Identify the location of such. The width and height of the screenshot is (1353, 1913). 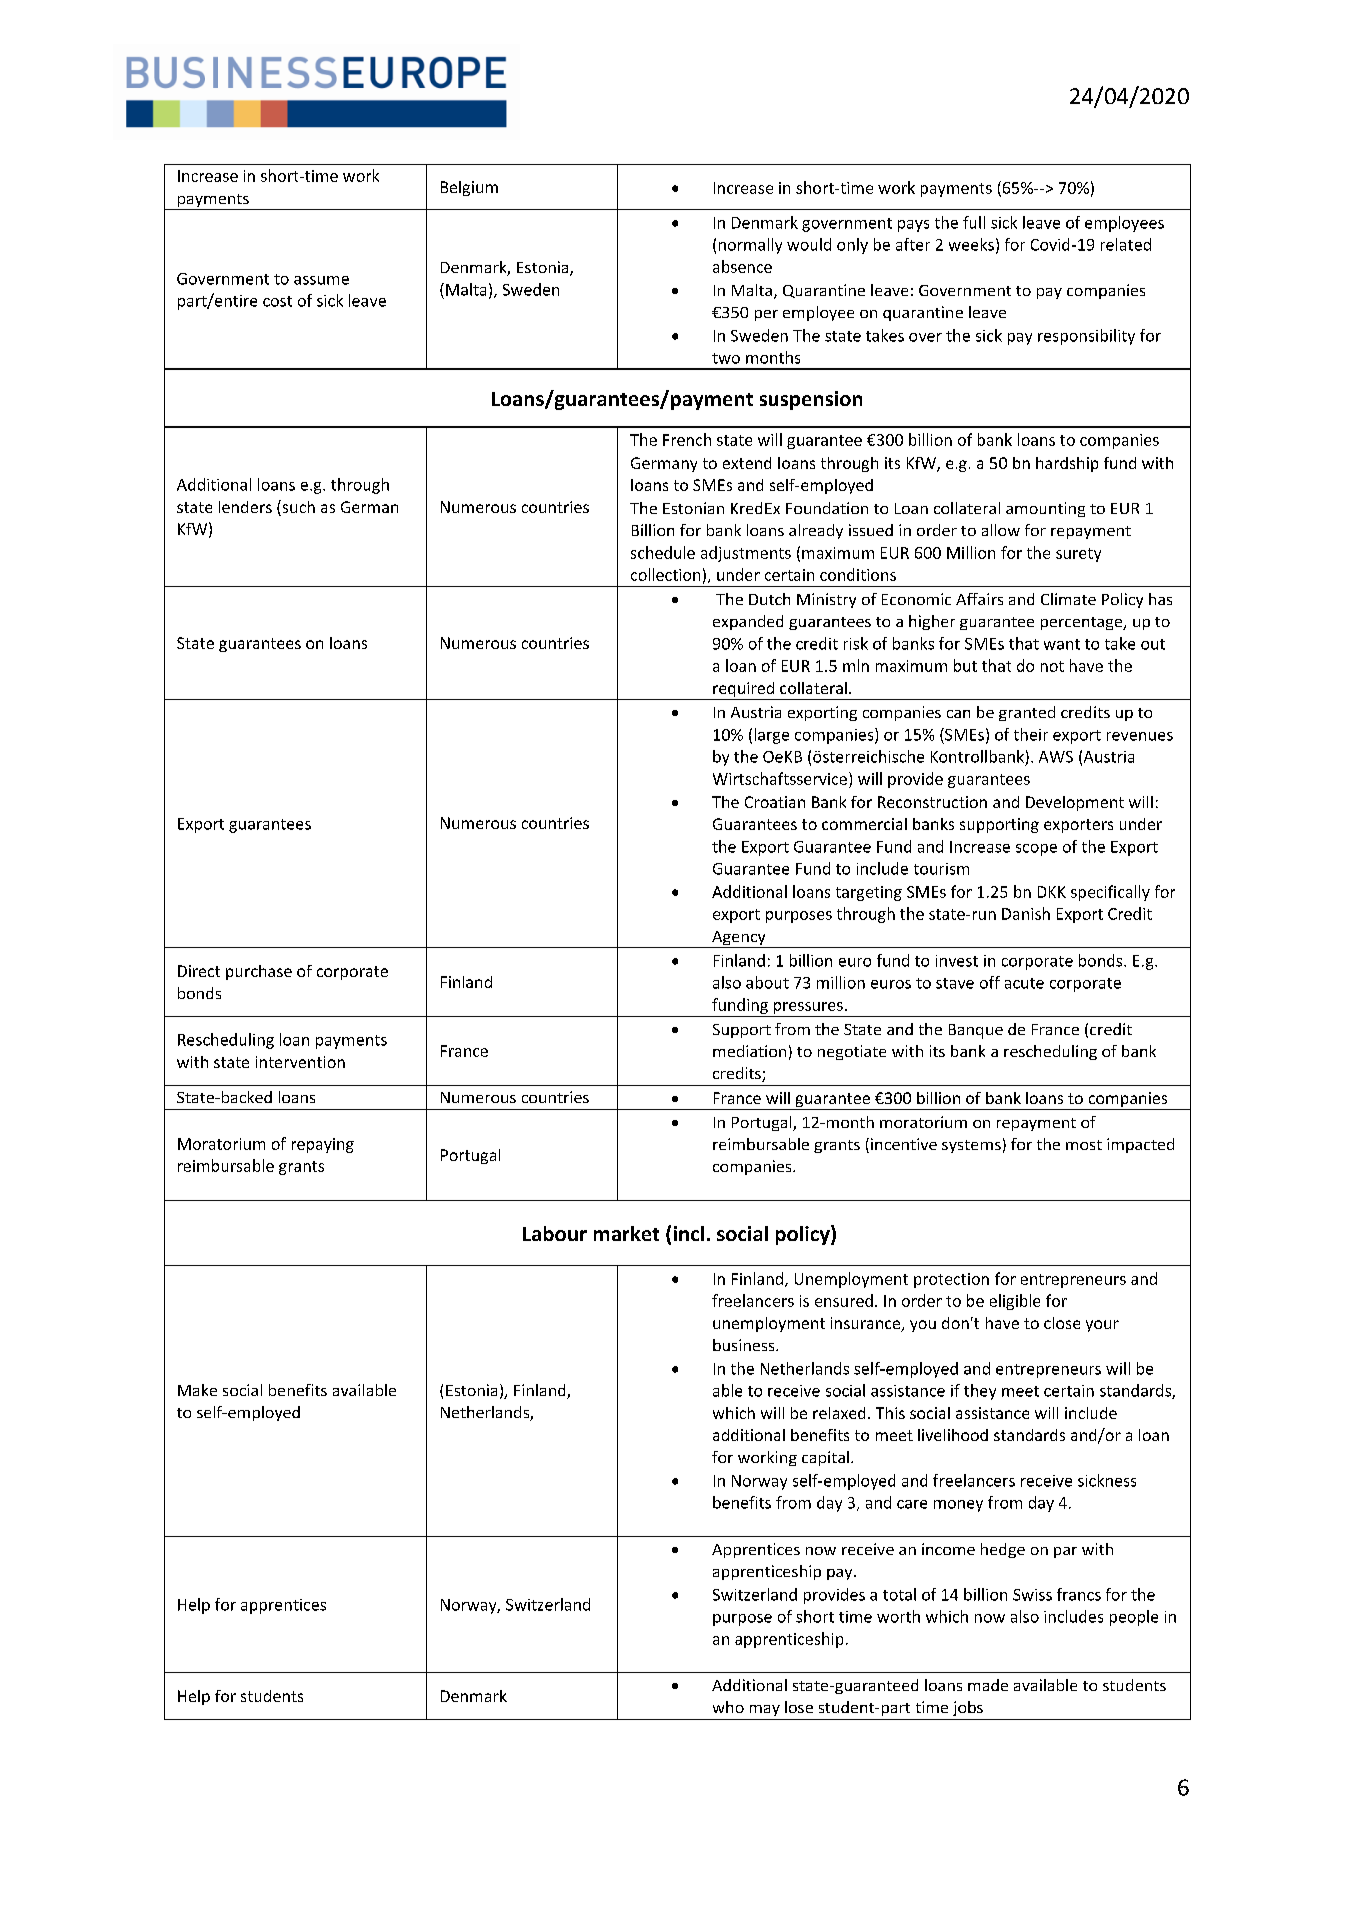
(297, 508).
